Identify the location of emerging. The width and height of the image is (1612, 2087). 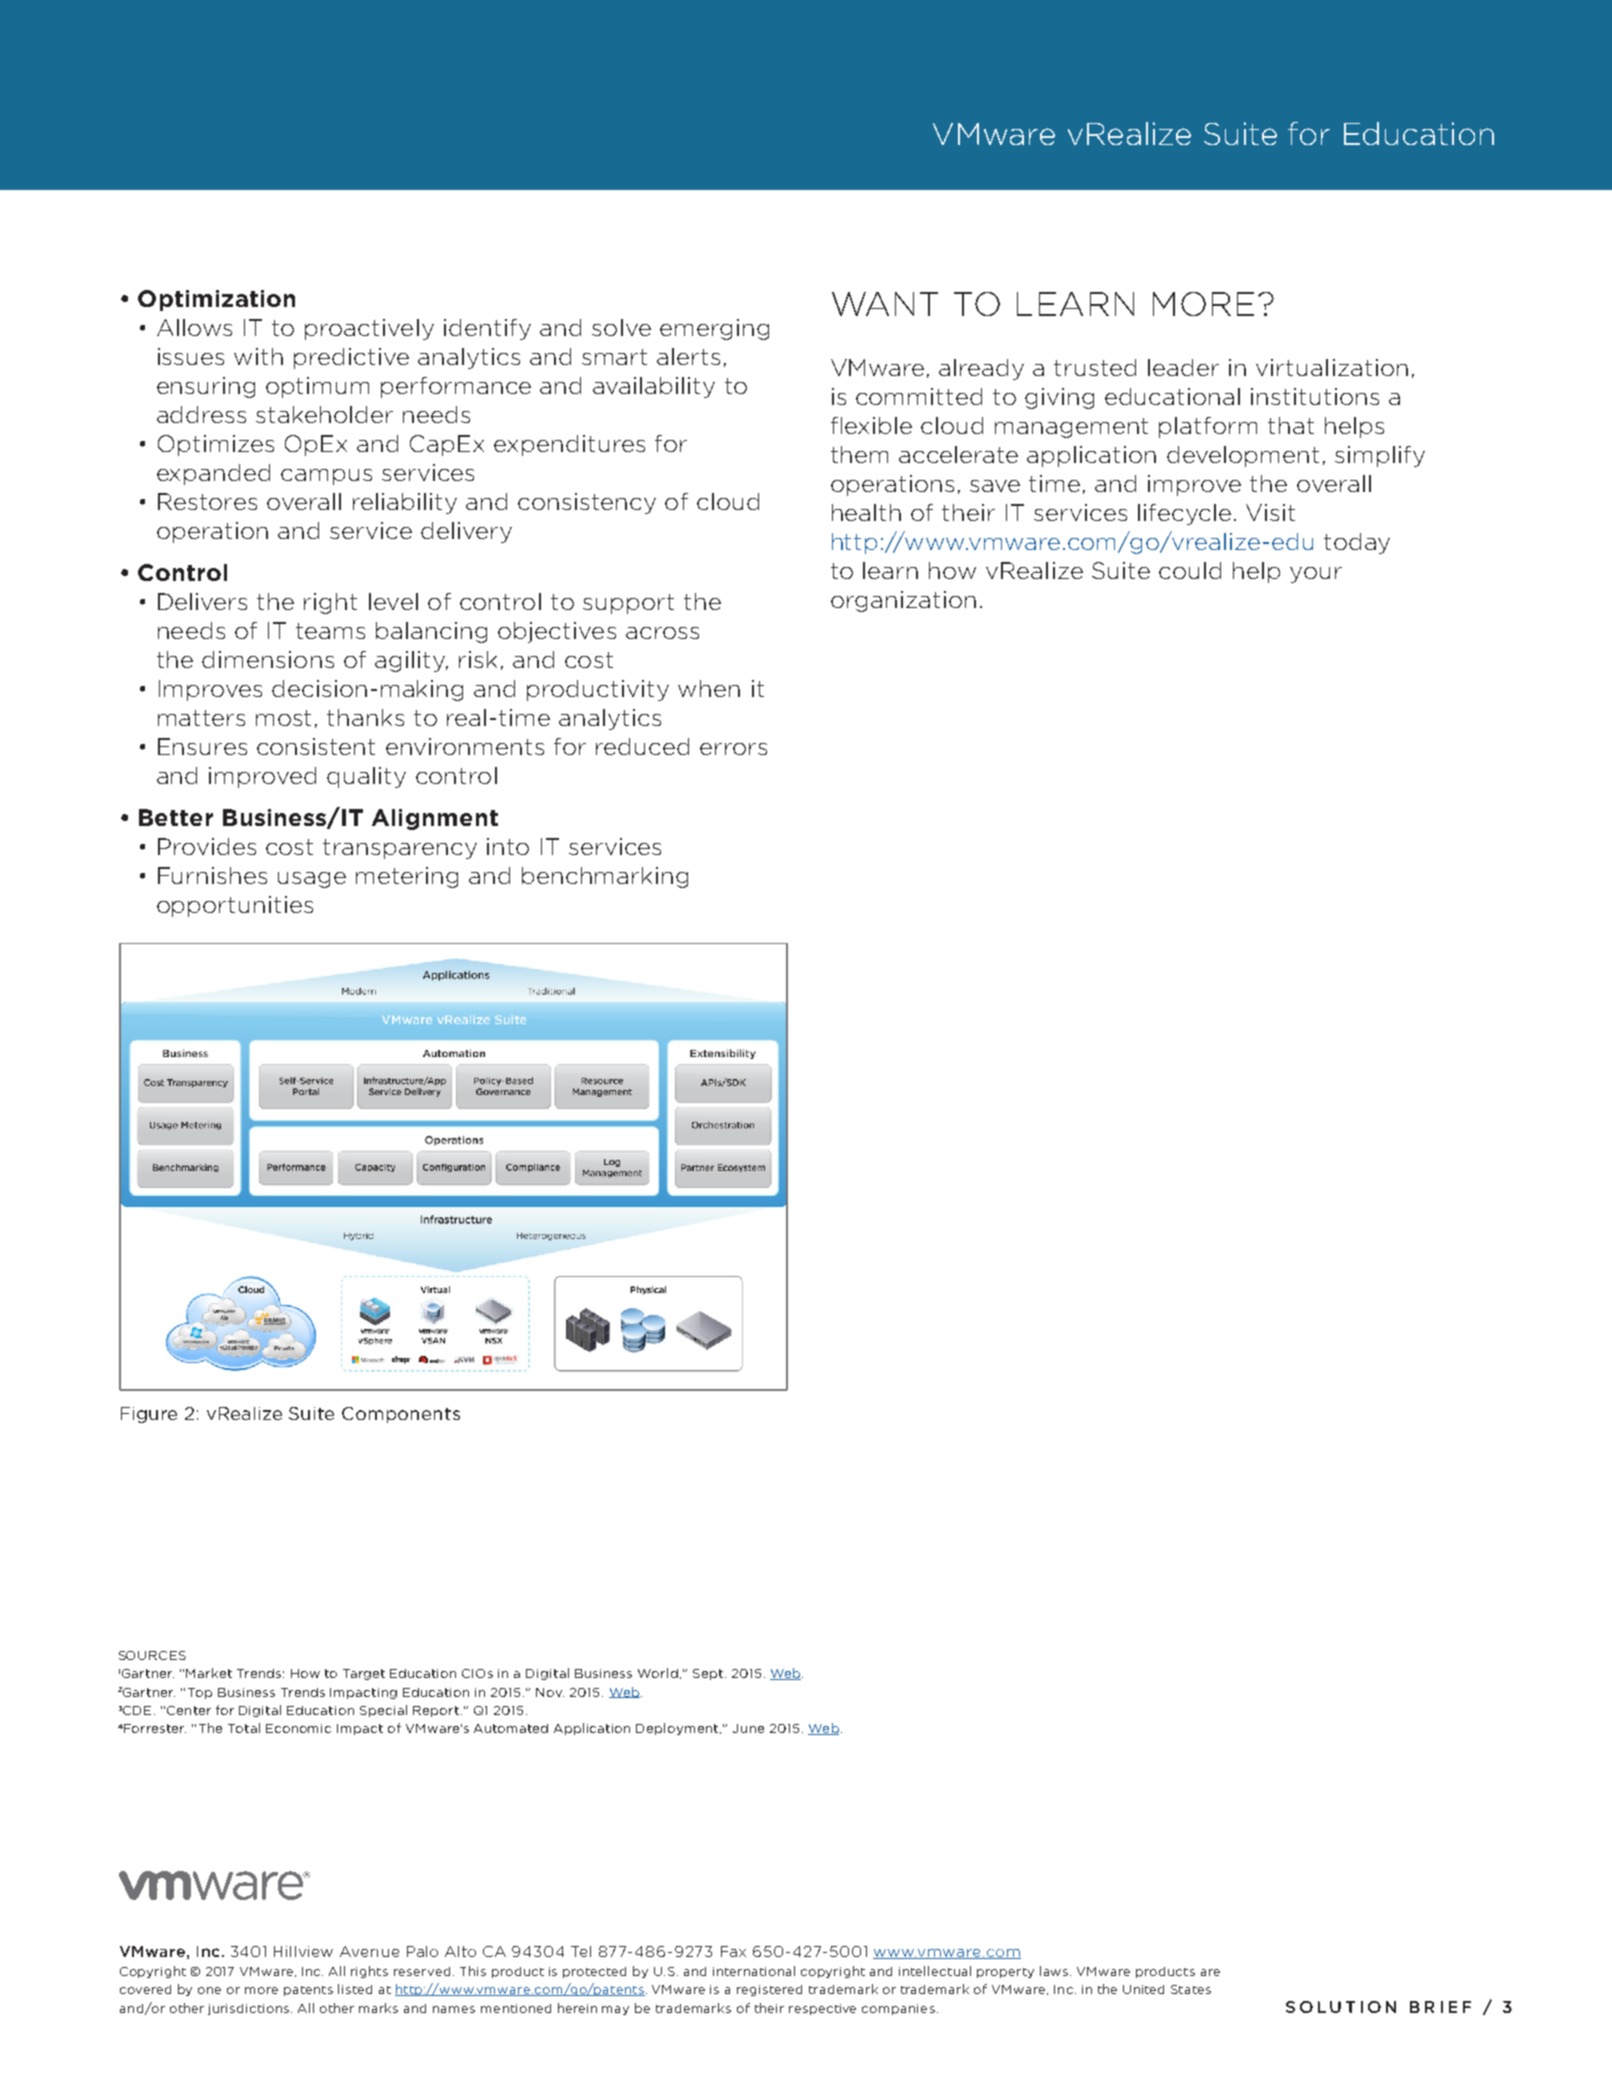
(714, 329).
